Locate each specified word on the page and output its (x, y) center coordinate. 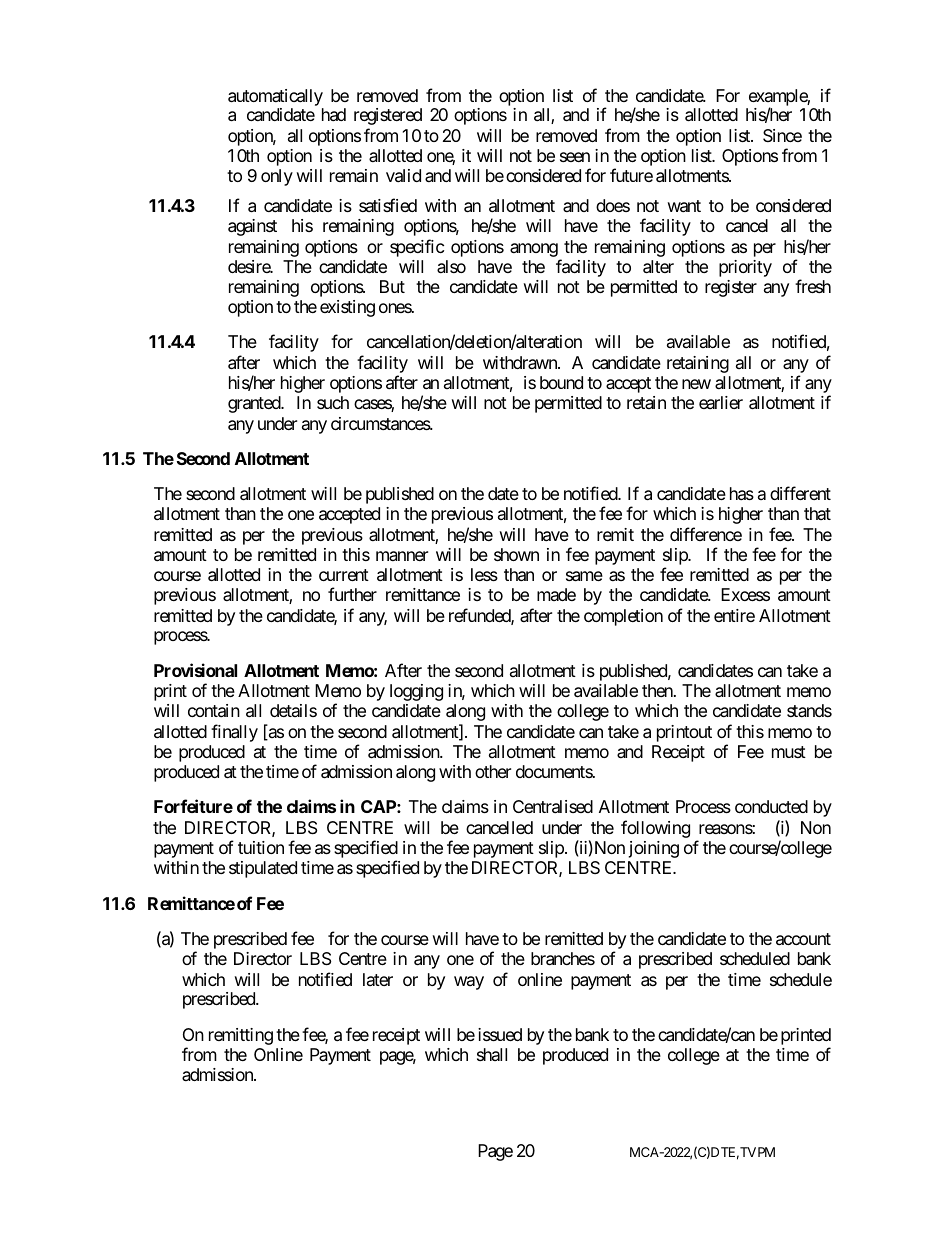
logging (416, 692)
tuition (261, 847)
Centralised (553, 807)
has (742, 494)
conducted (771, 806)
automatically (275, 97)
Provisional (195, 670)
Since (782, 135)
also (451, 266)
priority (745, 268)
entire (734, 615)
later (378, 979)
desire (250, 266)
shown (516, 554)
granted (255, 404)
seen (575, 157)
